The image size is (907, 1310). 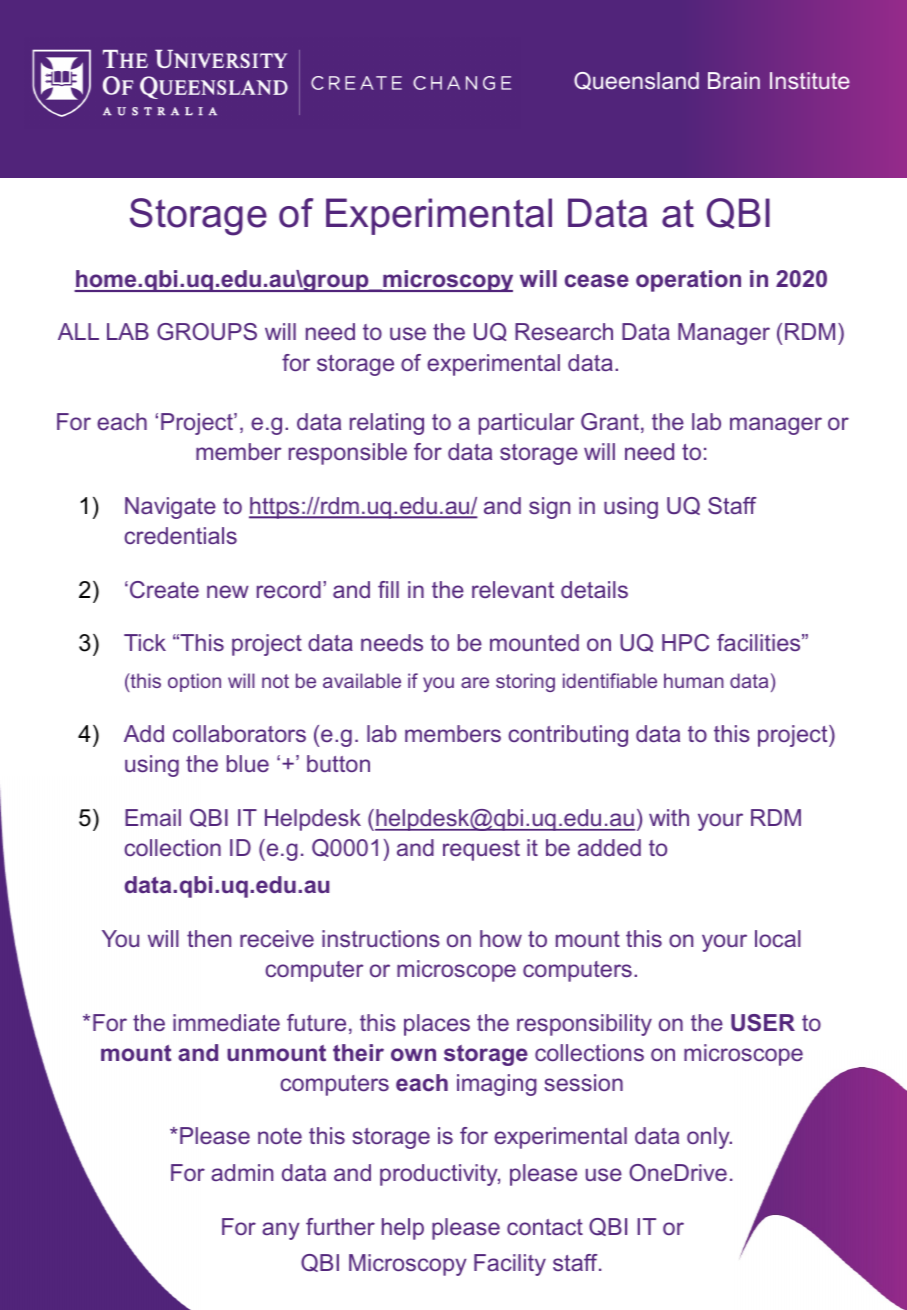 What do you see at coordinates (709, 1138) in the screenshot?
I see `only` at bounding box center [709, 1138].
